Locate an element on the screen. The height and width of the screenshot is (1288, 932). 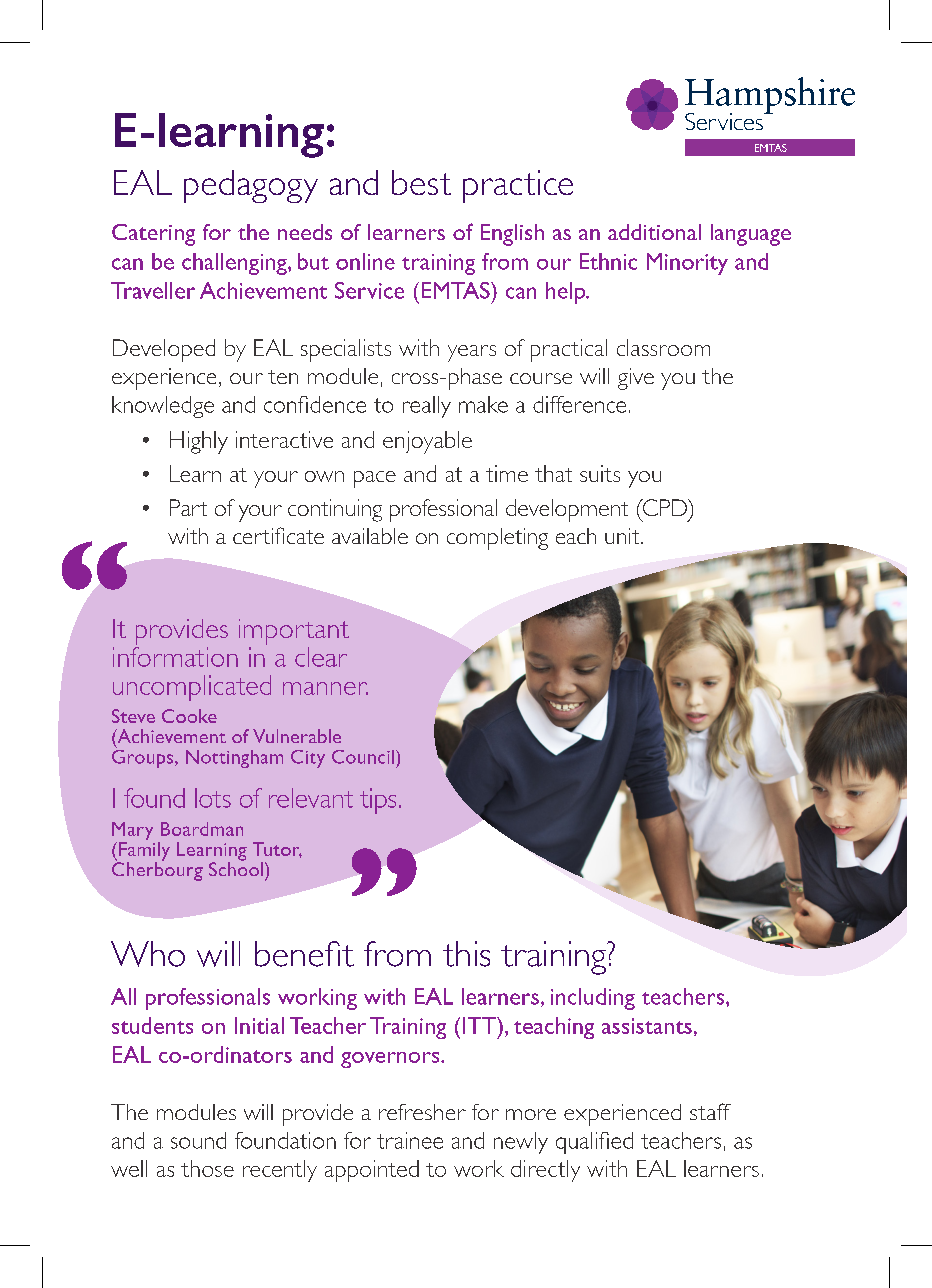
manner is located at coordinates (325, 688).
